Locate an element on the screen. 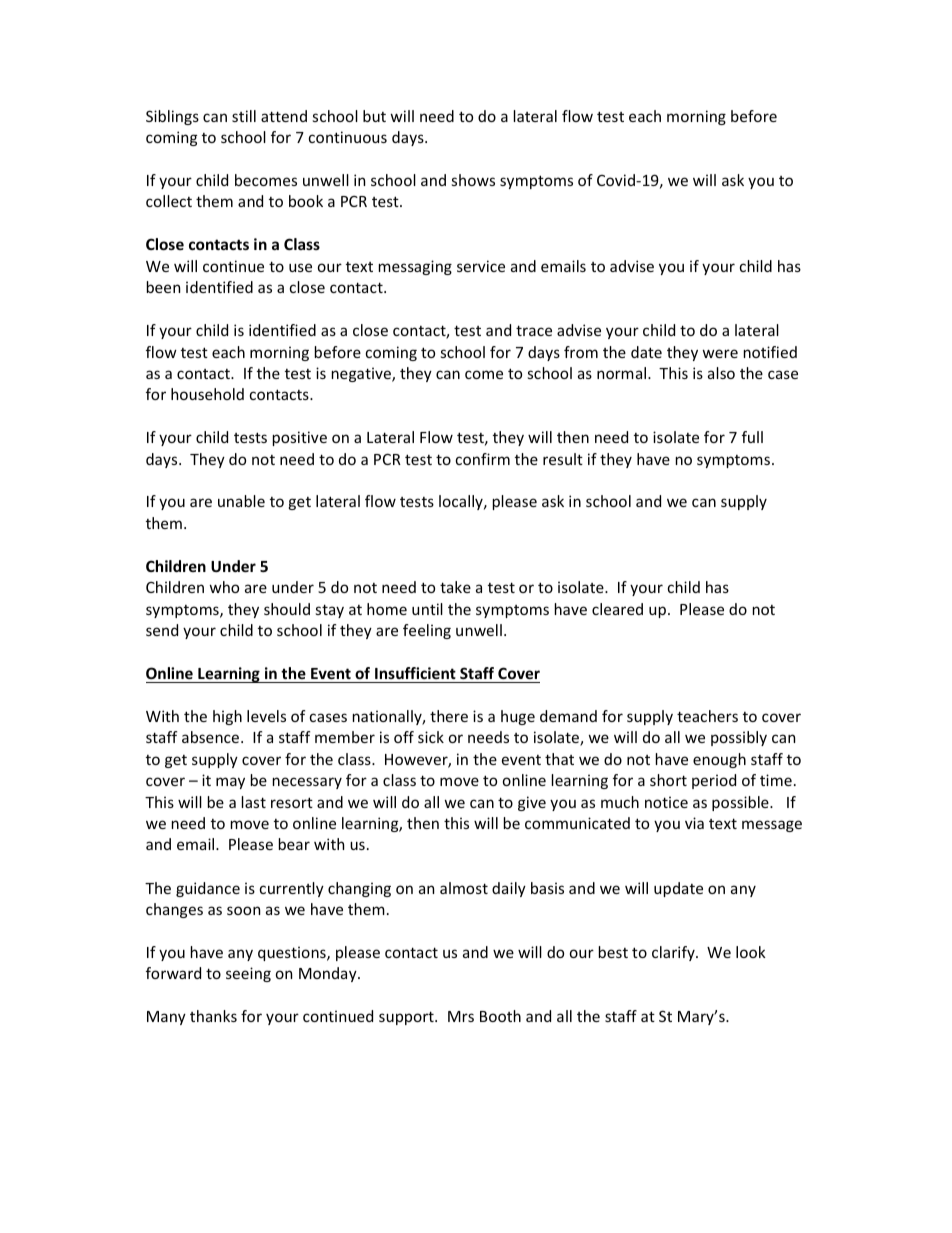  still is located at coordinates (244, 116).
